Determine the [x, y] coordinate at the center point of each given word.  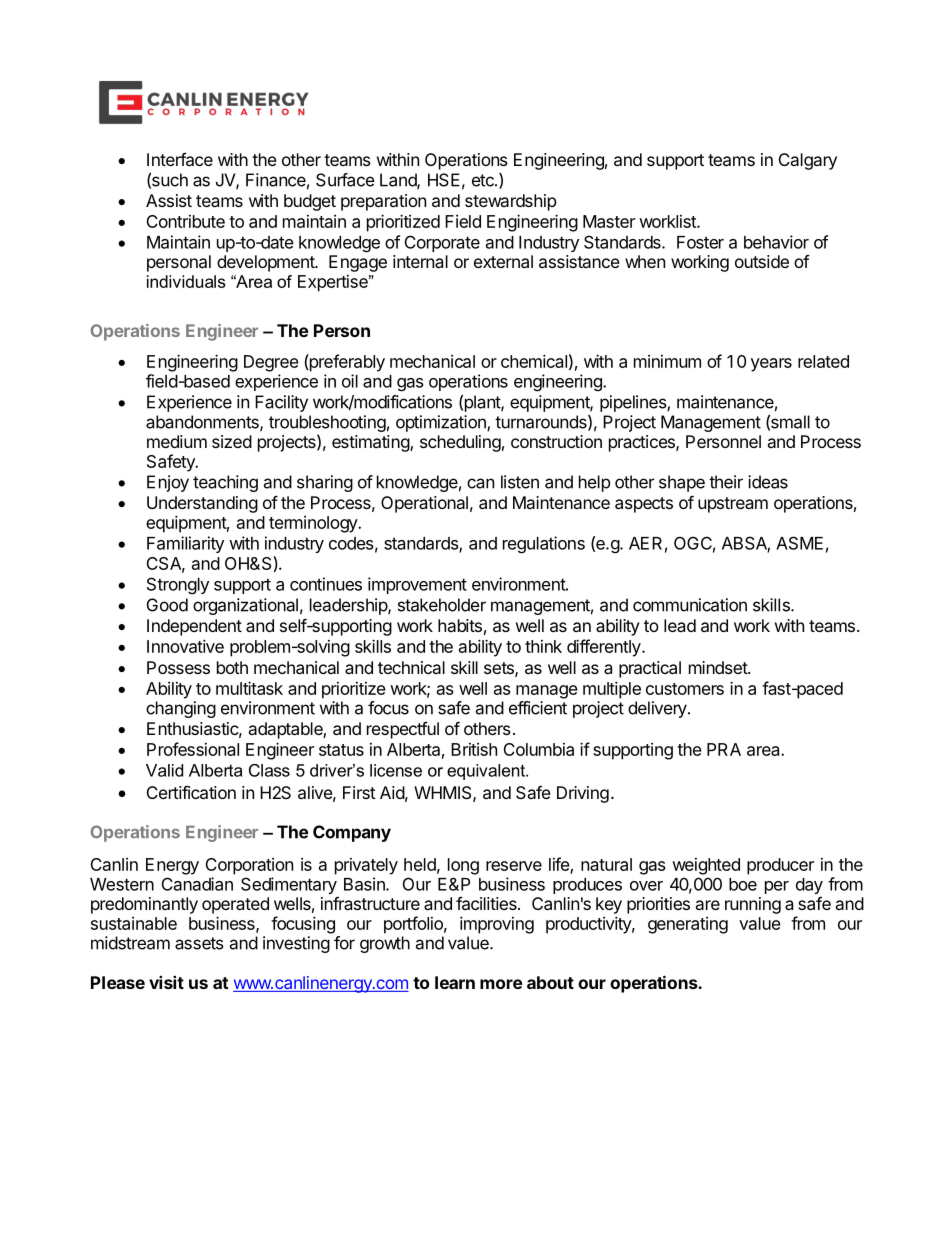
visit [166, 982]
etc [484, 180]
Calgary [808, 161]
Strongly [178, 586]
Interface [180, 159]
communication [690, 605]
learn [455, 982]
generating [688, 925]
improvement [417, 585]
